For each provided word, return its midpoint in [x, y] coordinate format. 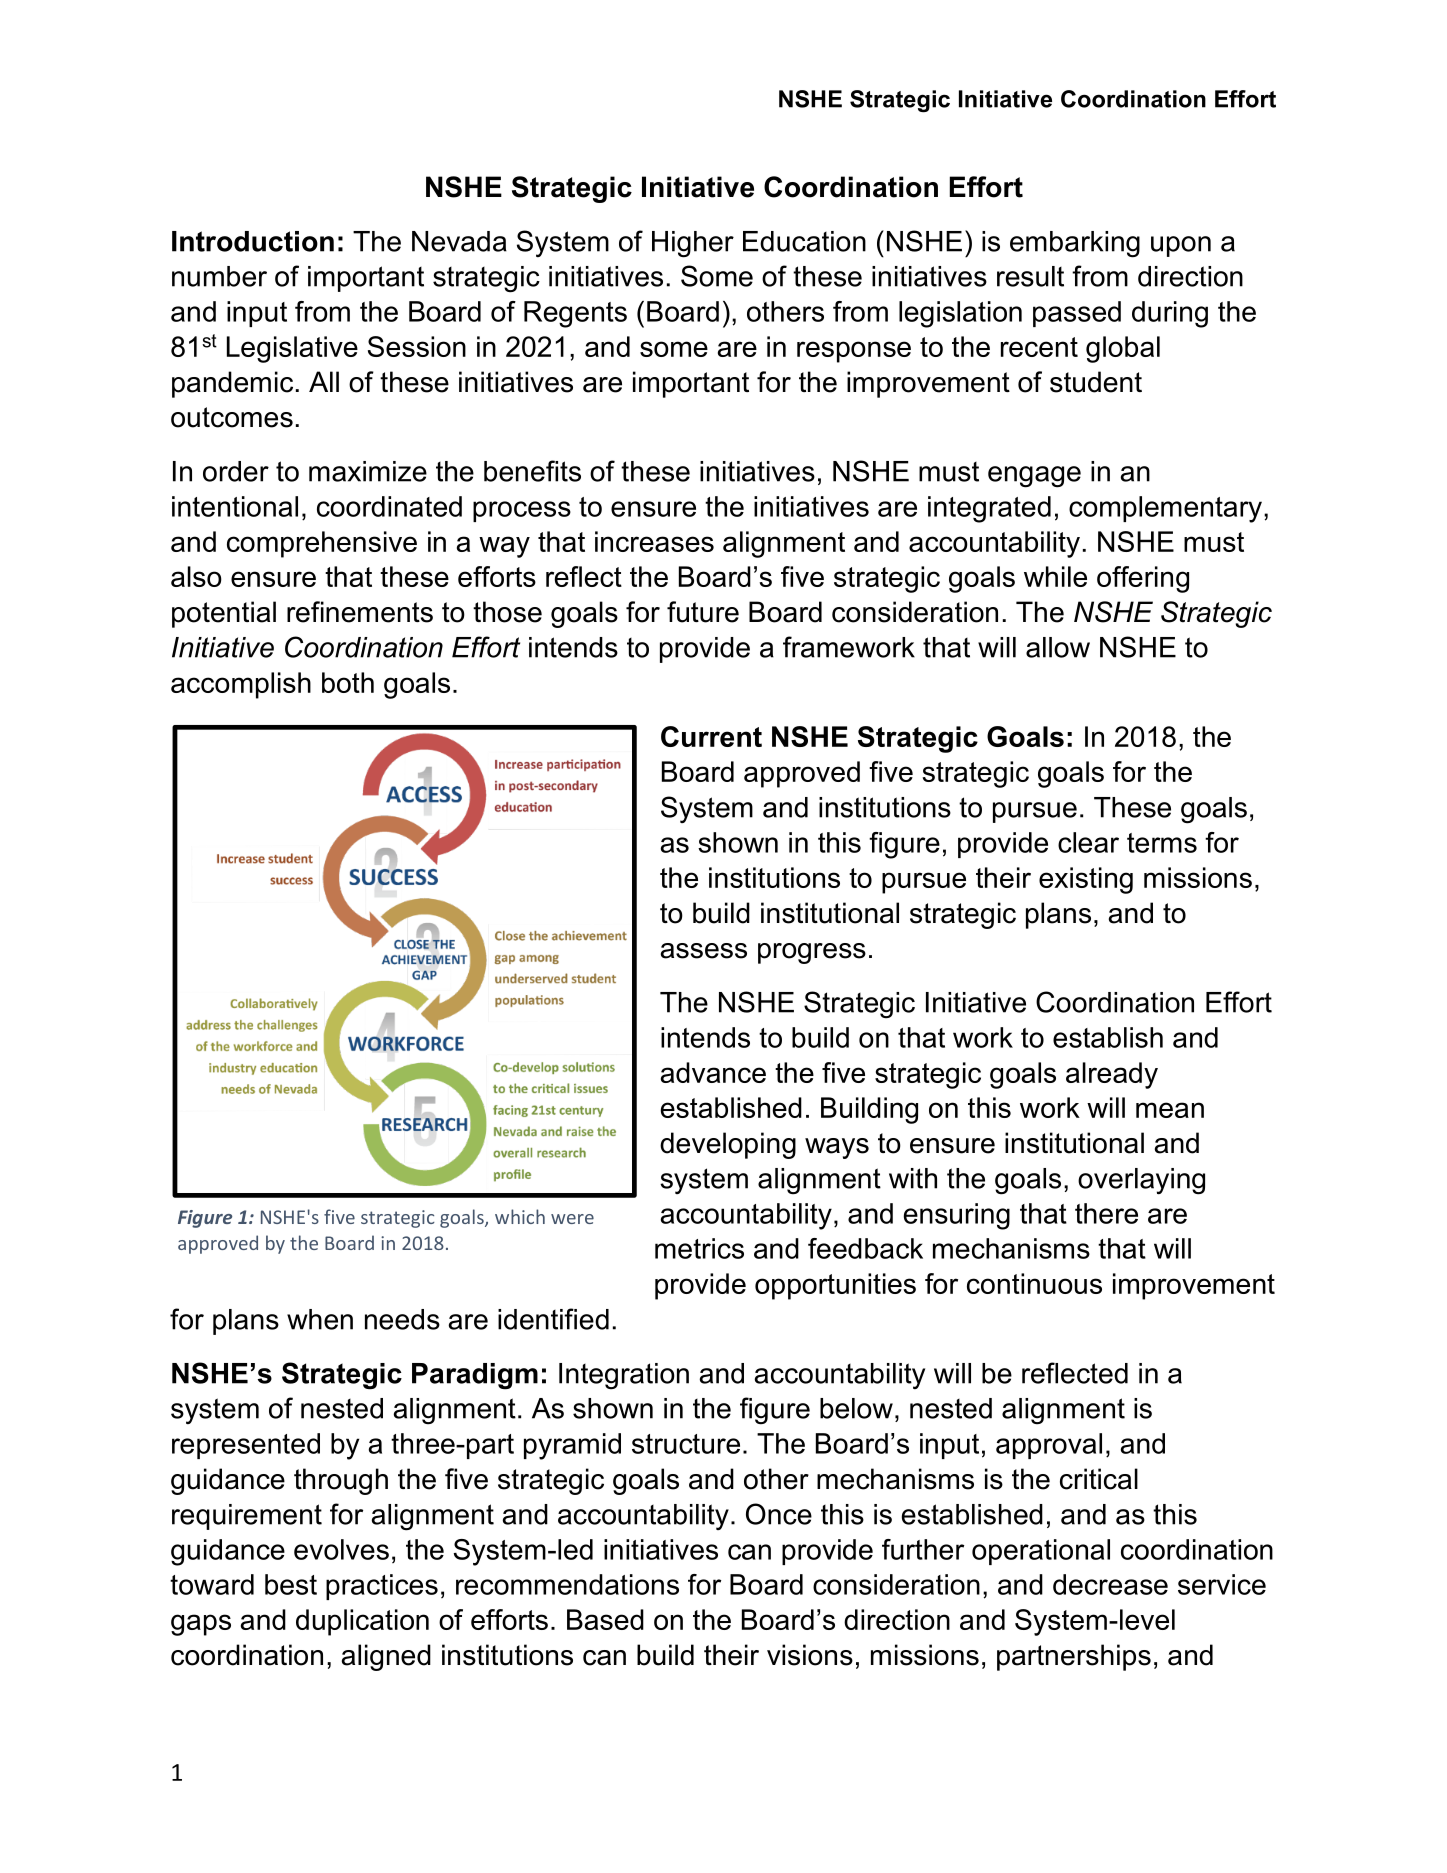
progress [812, 953]
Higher [693, 244]
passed [1077, 314]
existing [1086, 880]
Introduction [253, 241]
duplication [362, 1622]
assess [704, 951]
